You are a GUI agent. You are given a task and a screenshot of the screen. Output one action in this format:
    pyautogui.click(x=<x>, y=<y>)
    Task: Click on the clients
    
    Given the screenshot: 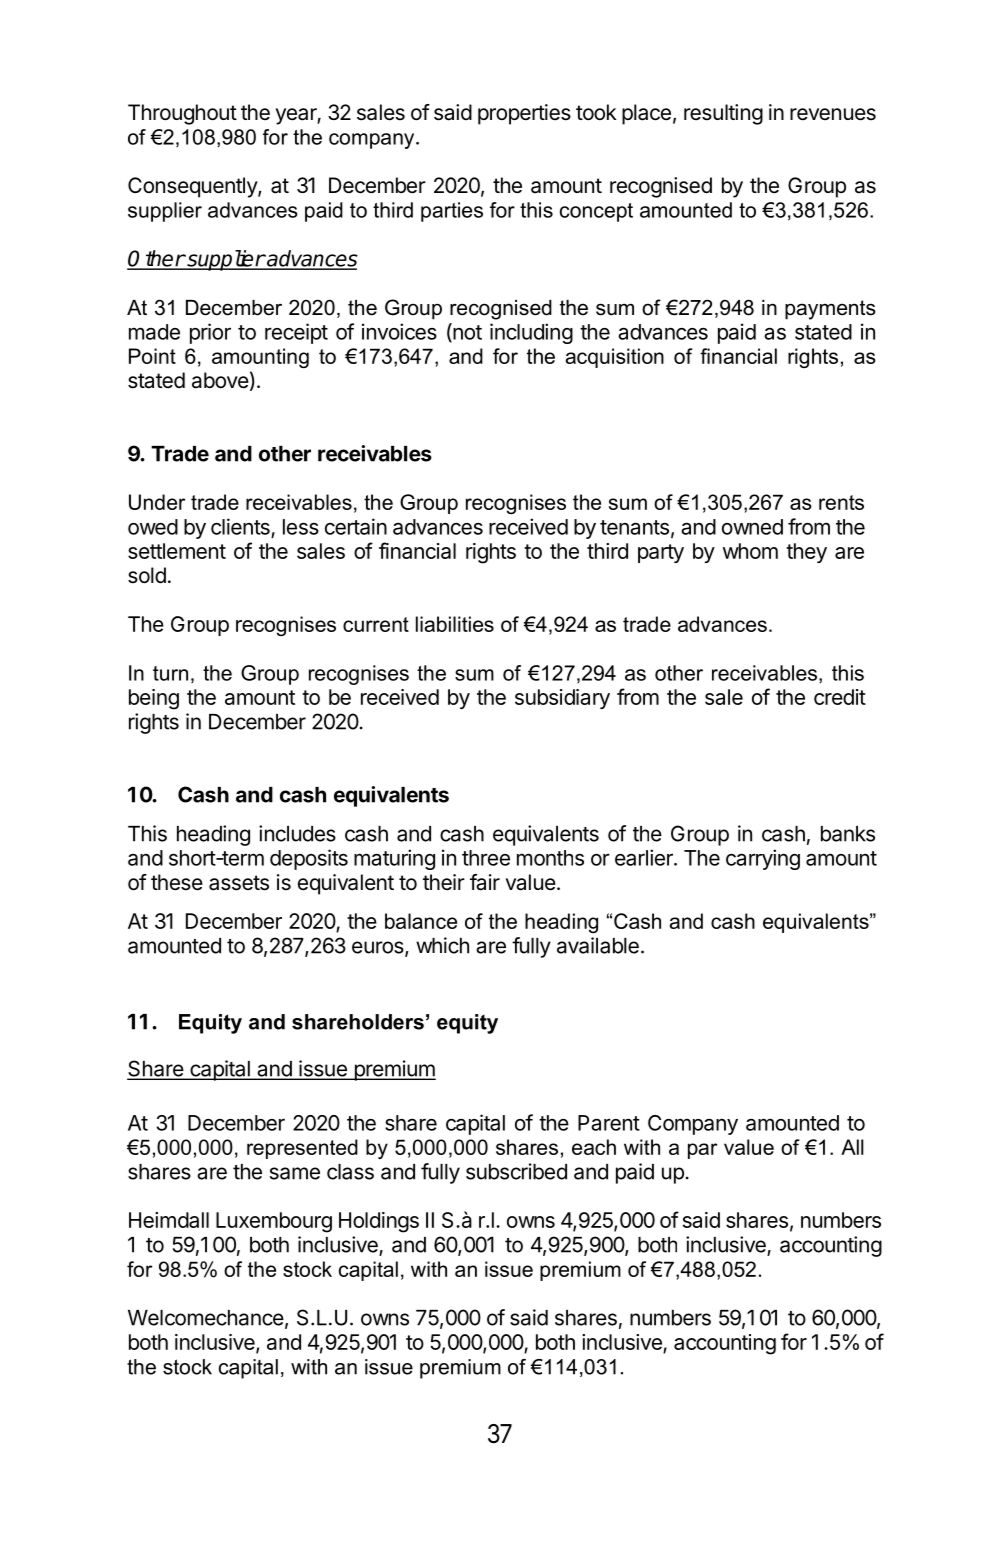 What is the action you would take?
    pyautogui.click(x=240, y=526)
